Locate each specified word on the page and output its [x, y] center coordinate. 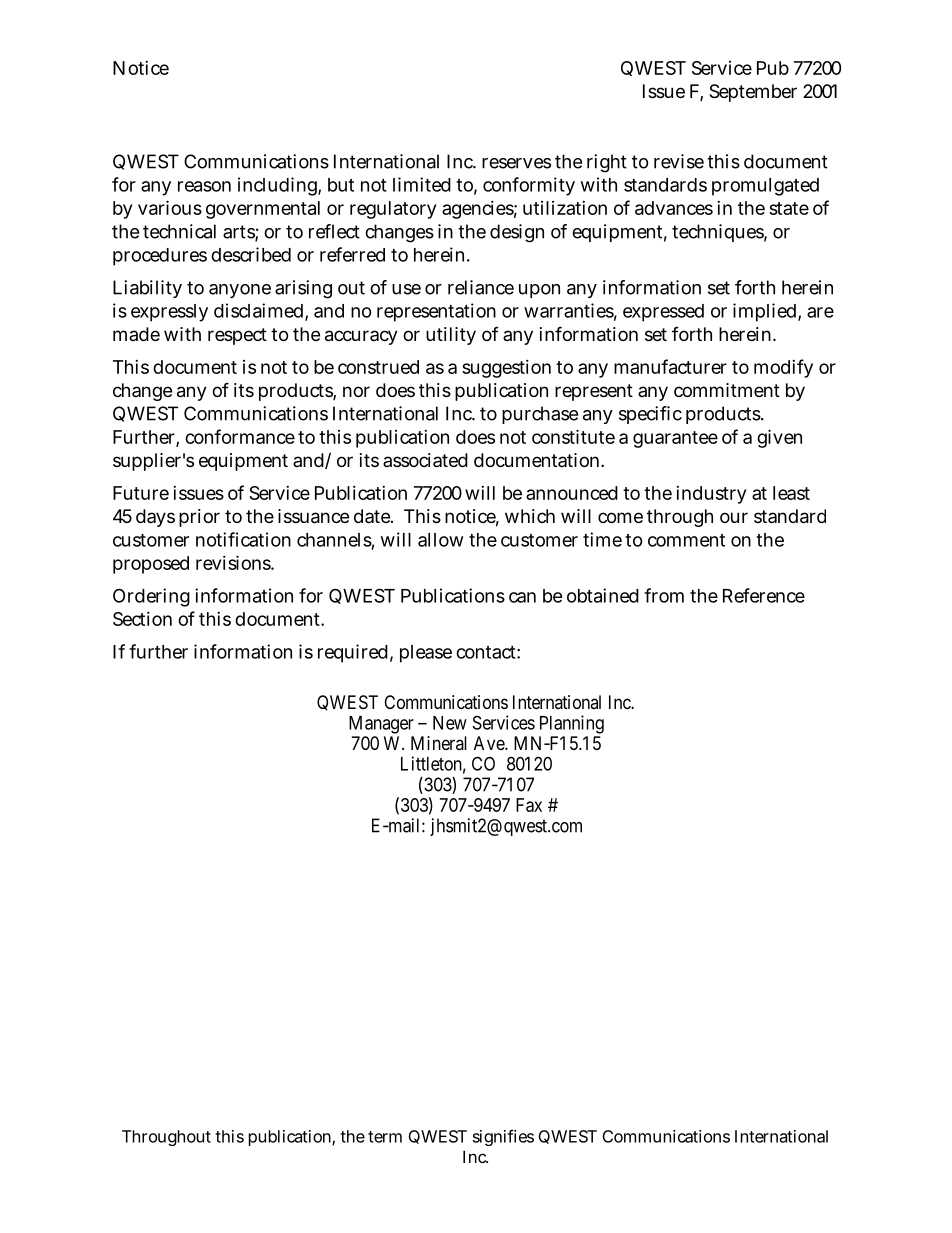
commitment [727, 390]
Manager [381, 725]
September [753, 93]
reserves [516, 163]
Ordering [151, 597]
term [385, 1137]
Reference [764, 595]
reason [204, 186]
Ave [490, 743]
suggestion [506, 369]
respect [237, 336]
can [522, 597]
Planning [572, 724]
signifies [503, 1137]
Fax [529, 805]
